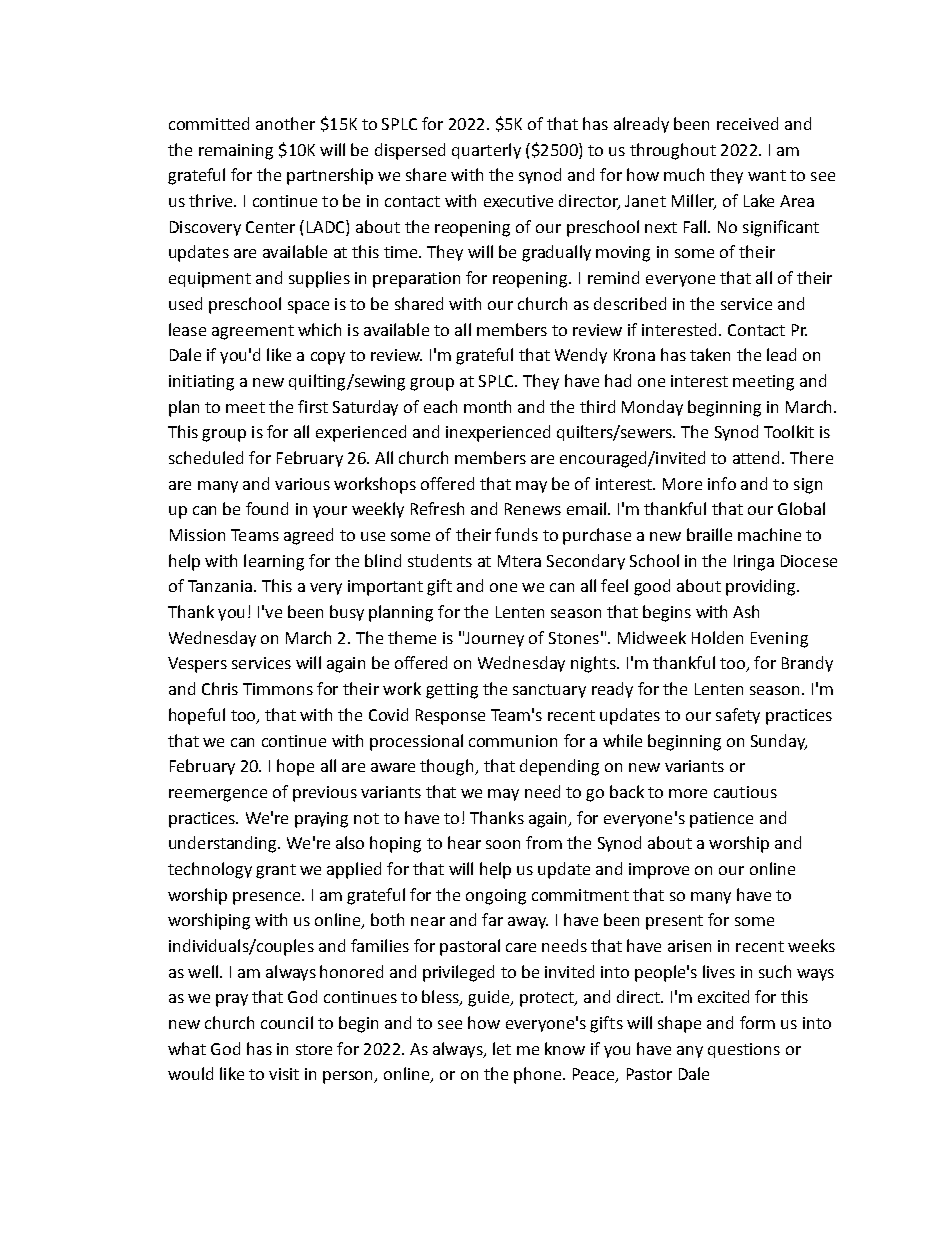  Describe the element at coordinates (747, 123) in the screenshot. I see `received` at that location.
